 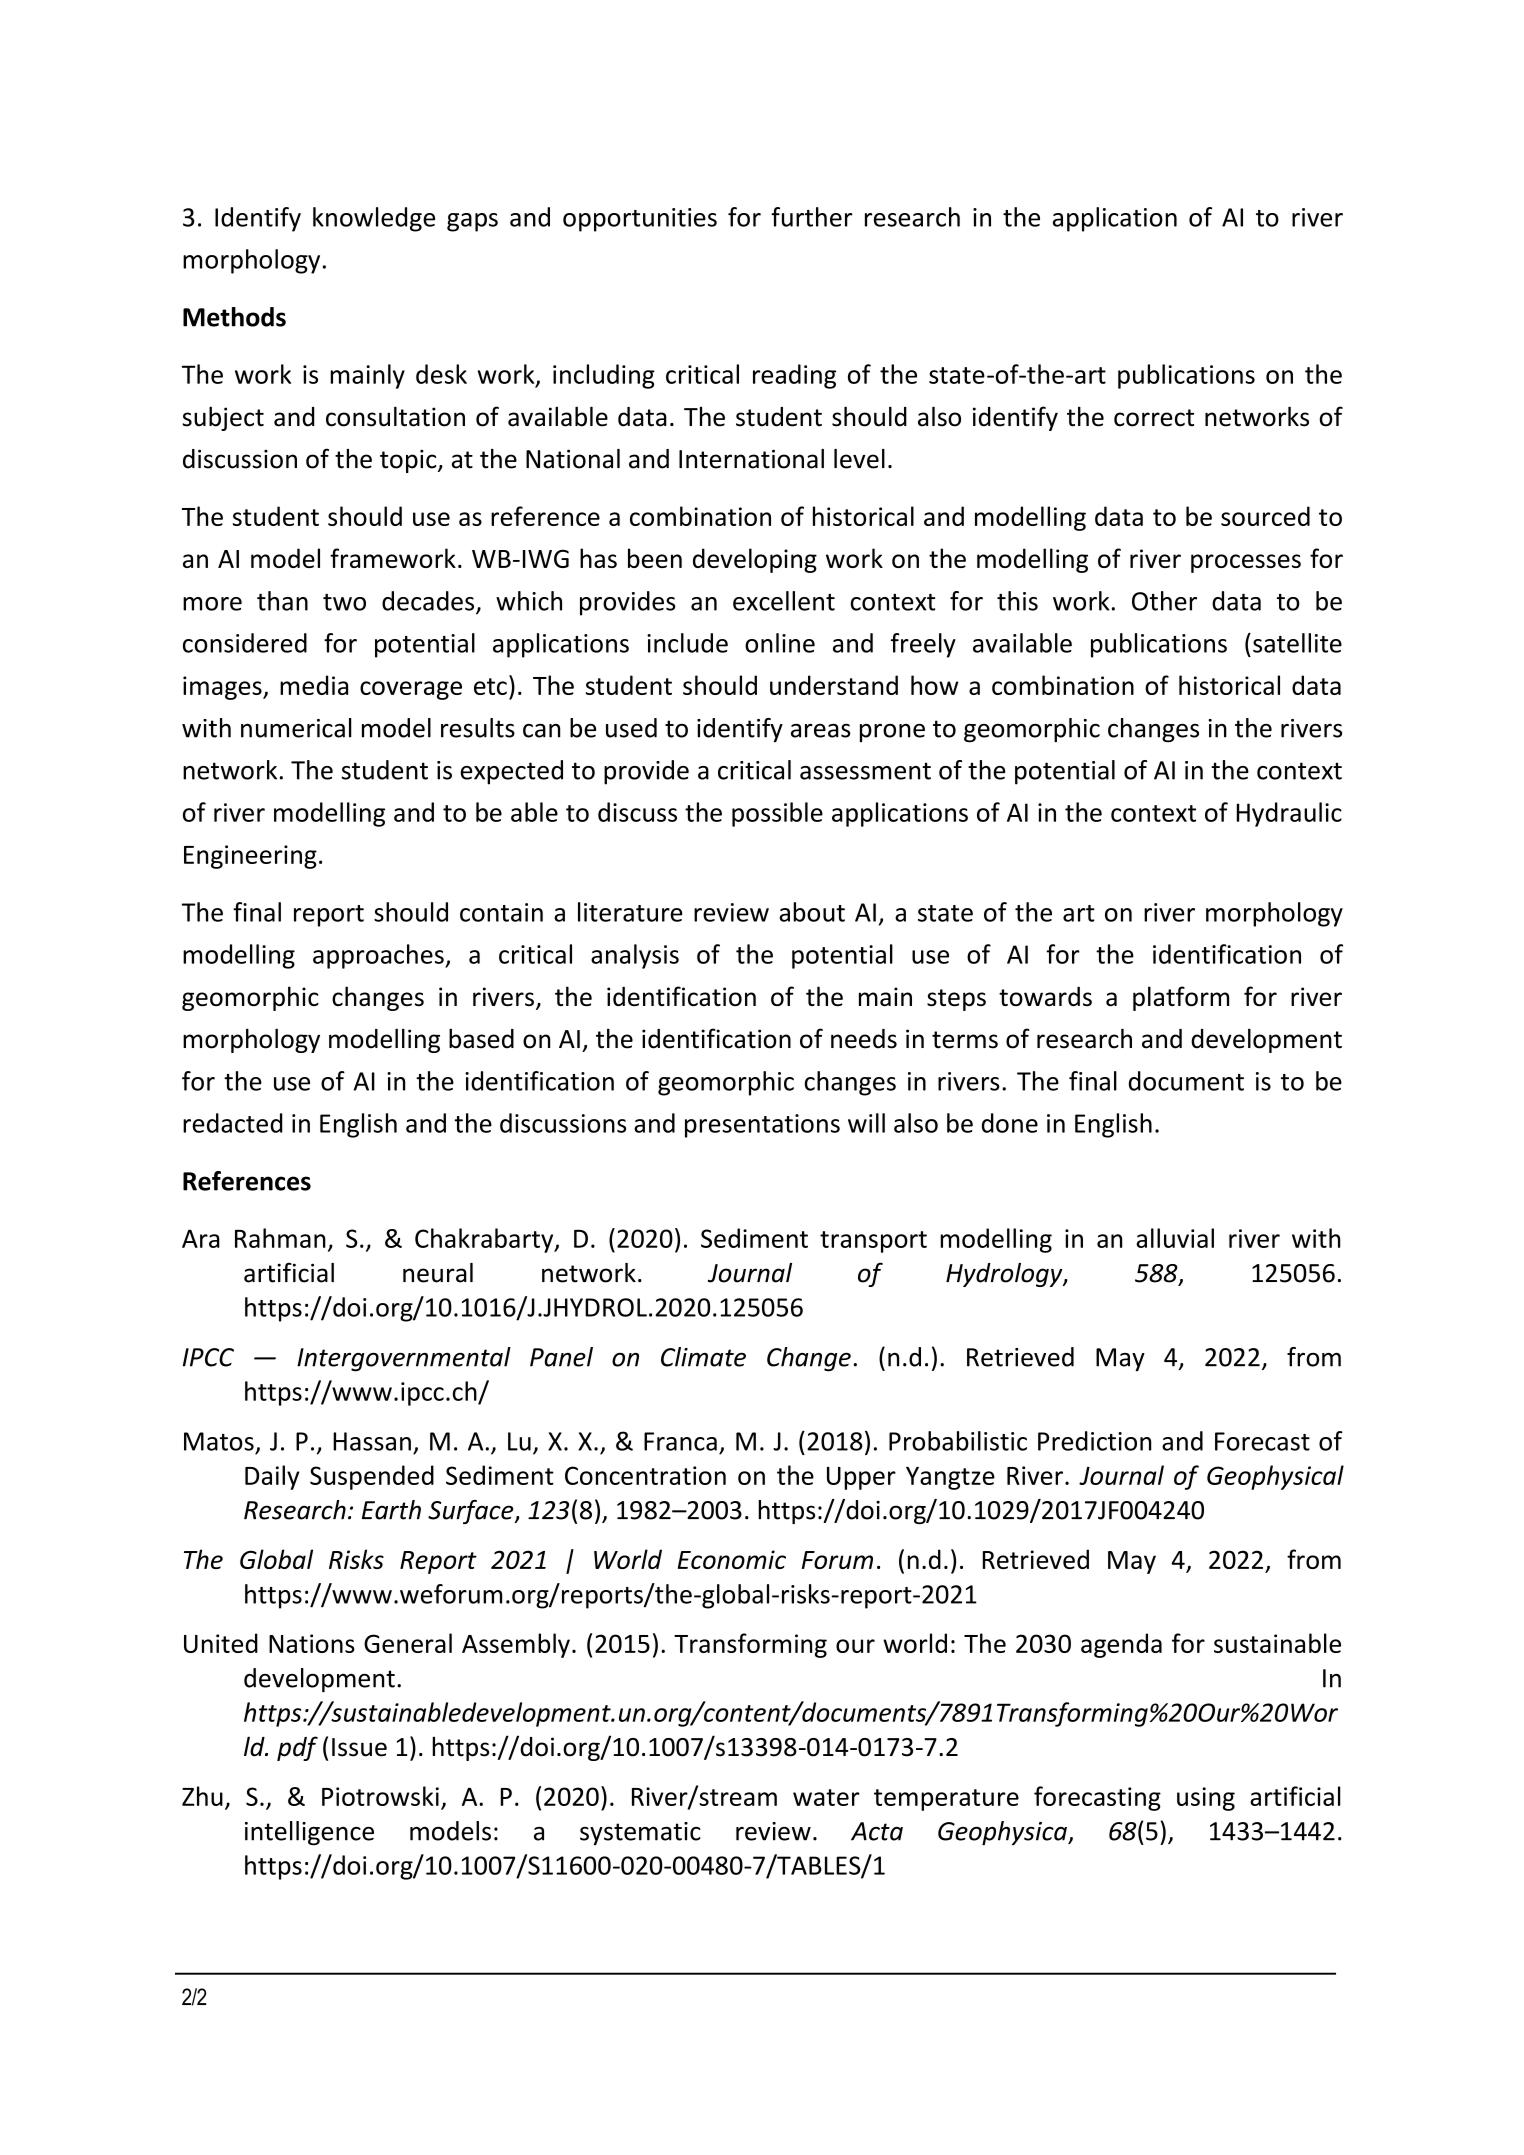 What do you see at coordinates (826, 1797) in the screenshot?
I see `water` at bounding box center [826, 1797].
